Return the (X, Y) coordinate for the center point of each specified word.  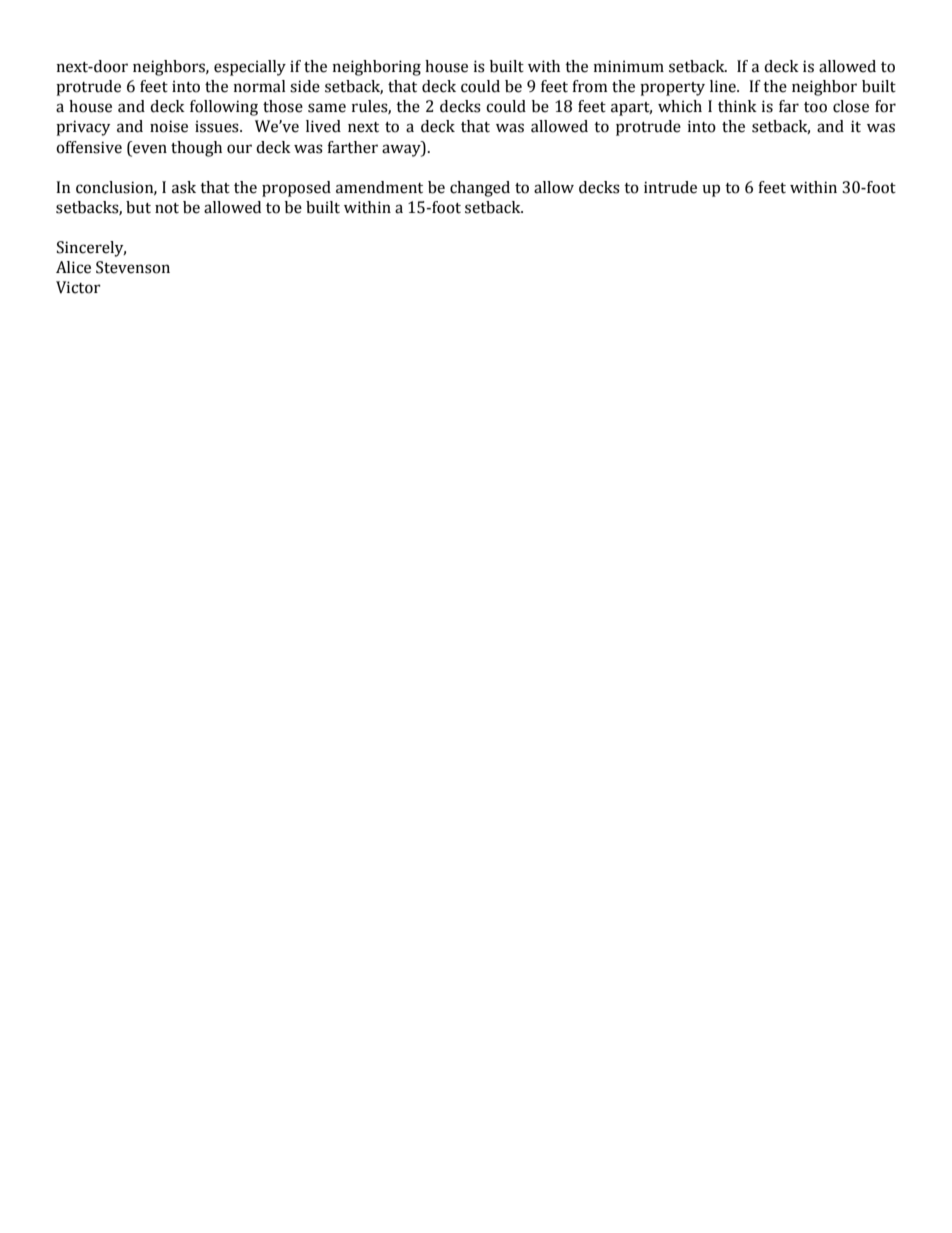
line (724, 86)
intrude (670, 187)
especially (250, 68)
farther (352, 147)
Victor (78, 287)
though (196, 149)
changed (480, 189)
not (167, 208)
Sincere (83, 247)
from (589, 86)
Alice (73, 267)
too (815, 107)
